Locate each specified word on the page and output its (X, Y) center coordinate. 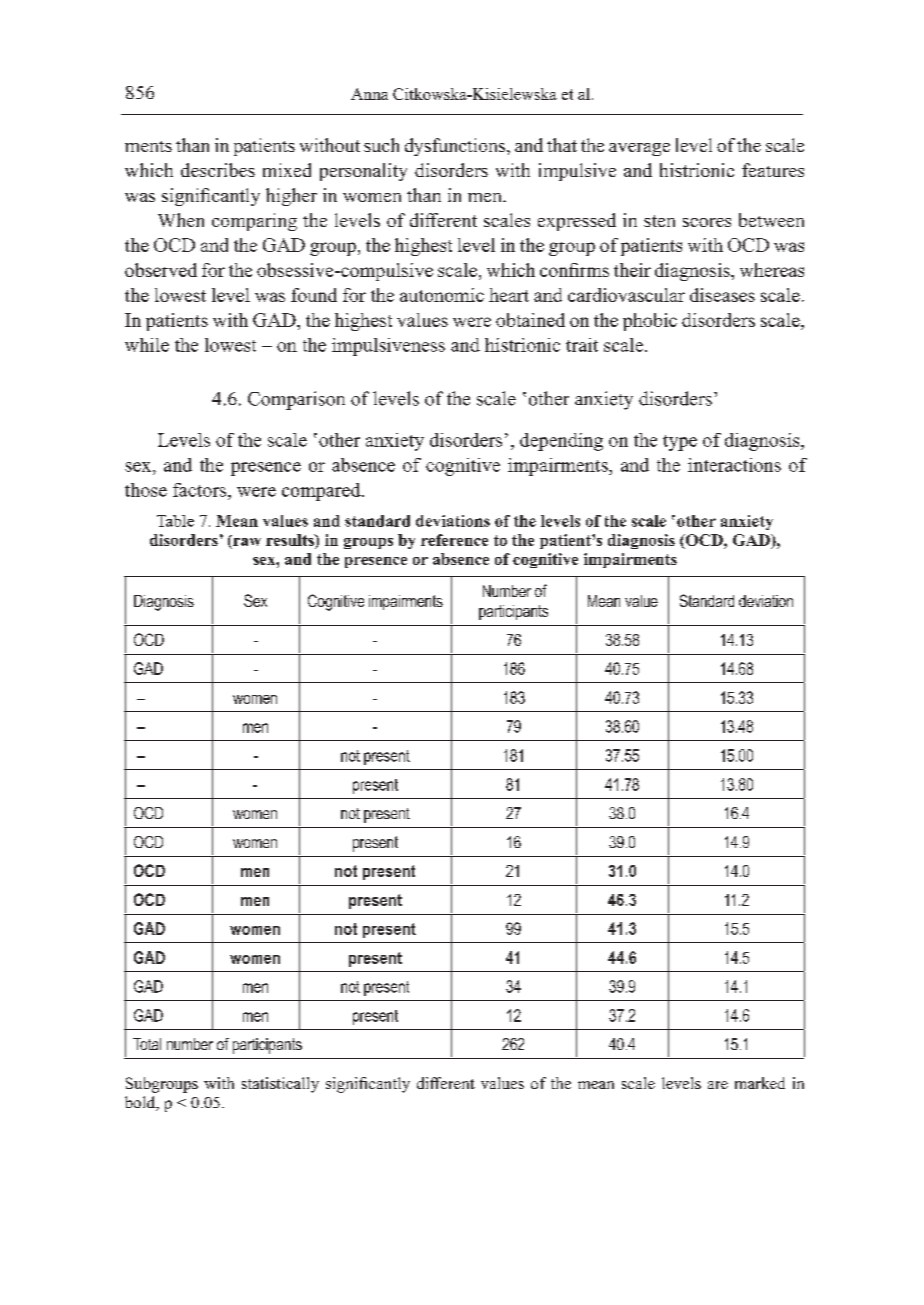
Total (147, 1044)
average (639, 149)
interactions (734, 465)
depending (561, 442)
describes (218, 170)
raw (246, 540)
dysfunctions (456, 147)
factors (201, 490)
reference (454, 540)
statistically (280, 1085)
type (680, 443)
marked (760, 1083)
